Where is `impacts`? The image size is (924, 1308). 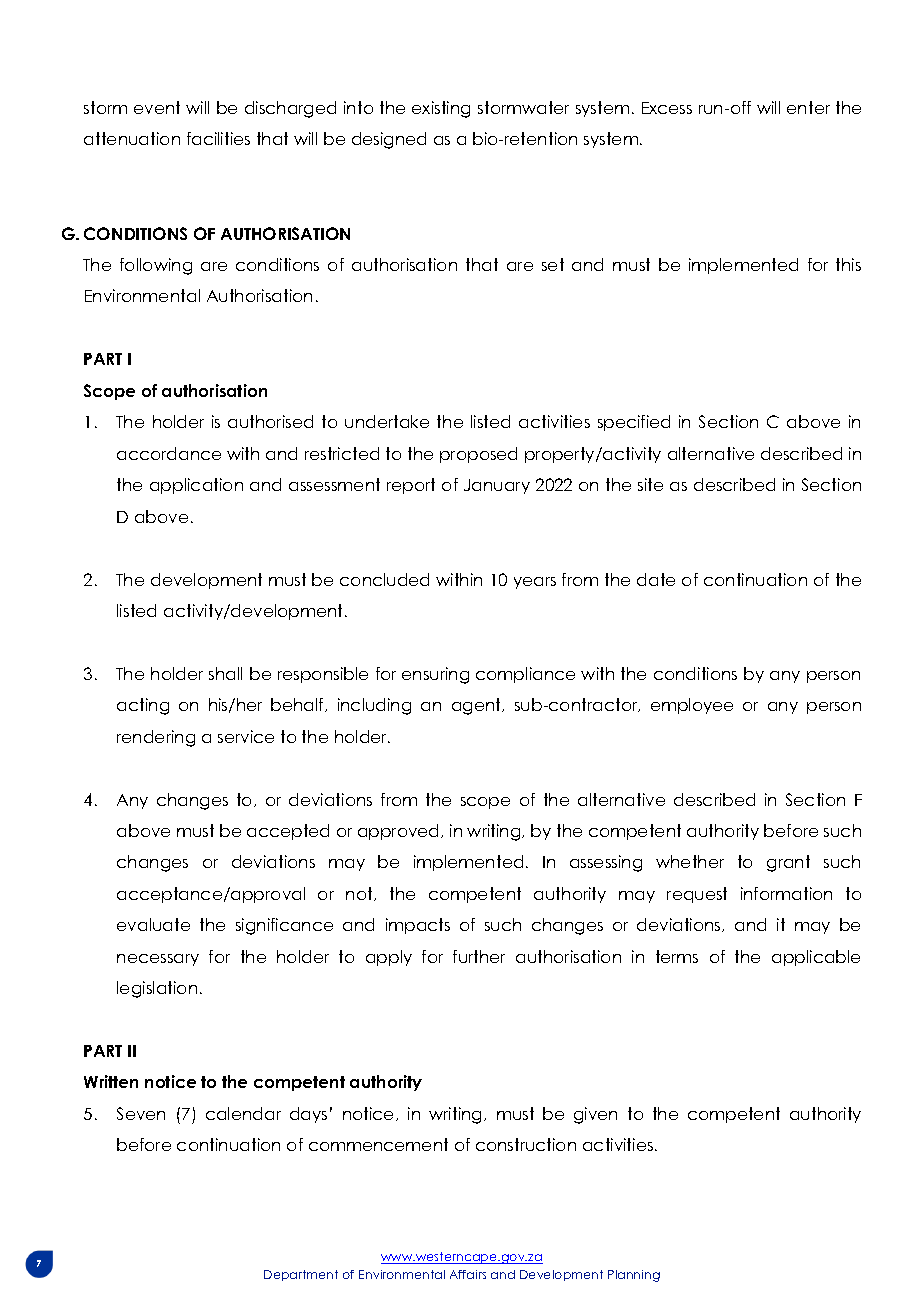 impacts is located at coordinates (418, 926).
